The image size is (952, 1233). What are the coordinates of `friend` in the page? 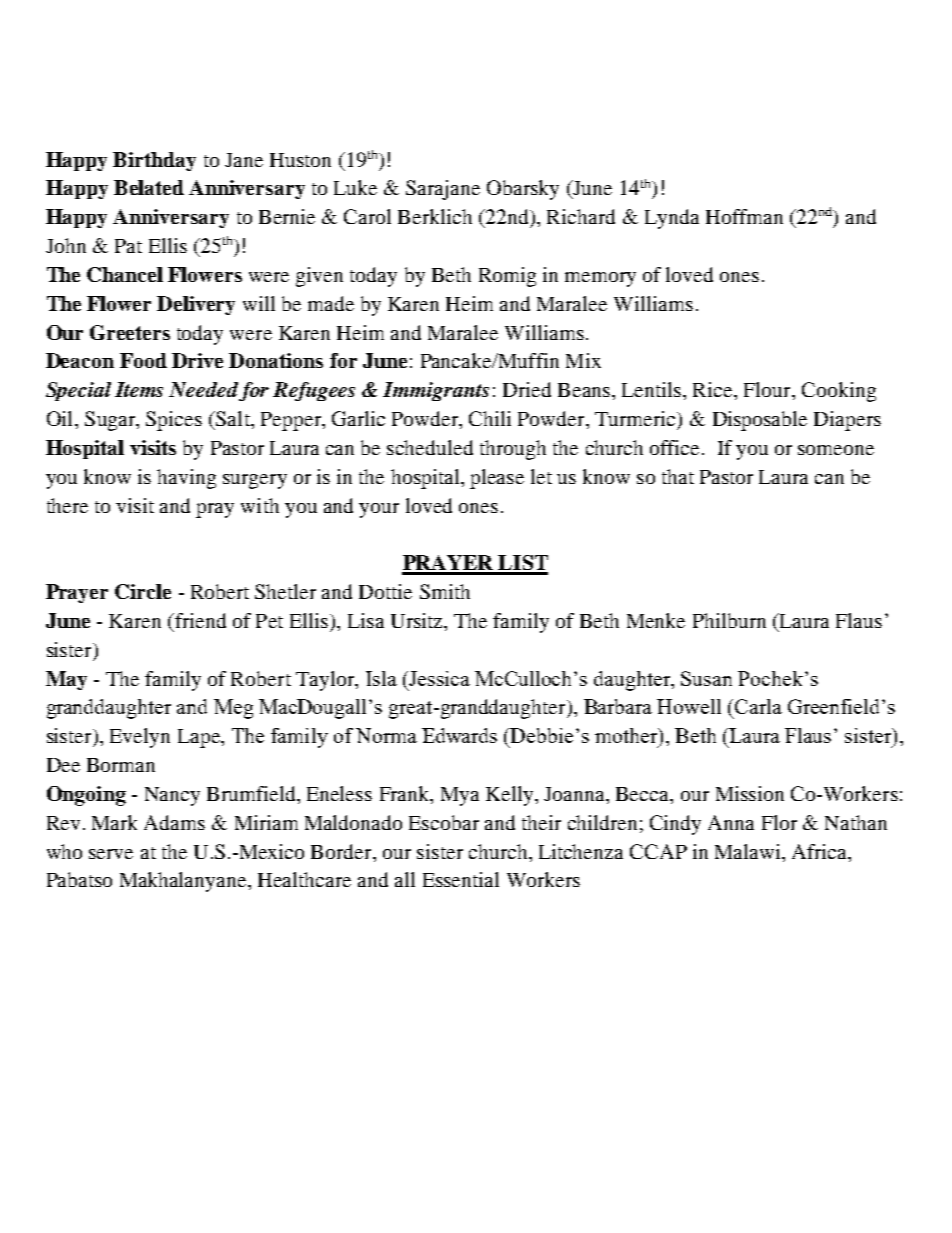 It's located at (199, 620).
